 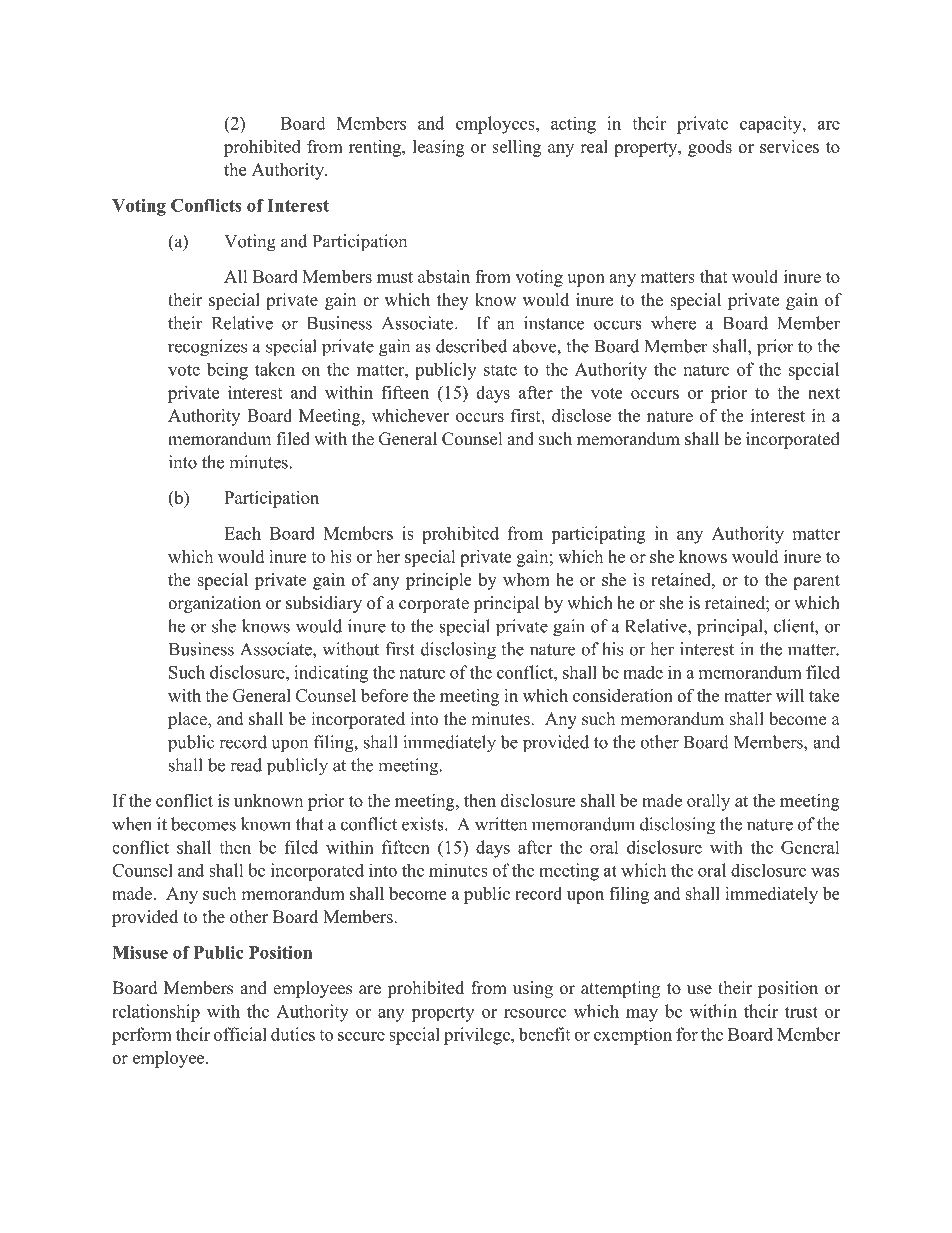 I want to click on next, so click(x=824, y=393).
